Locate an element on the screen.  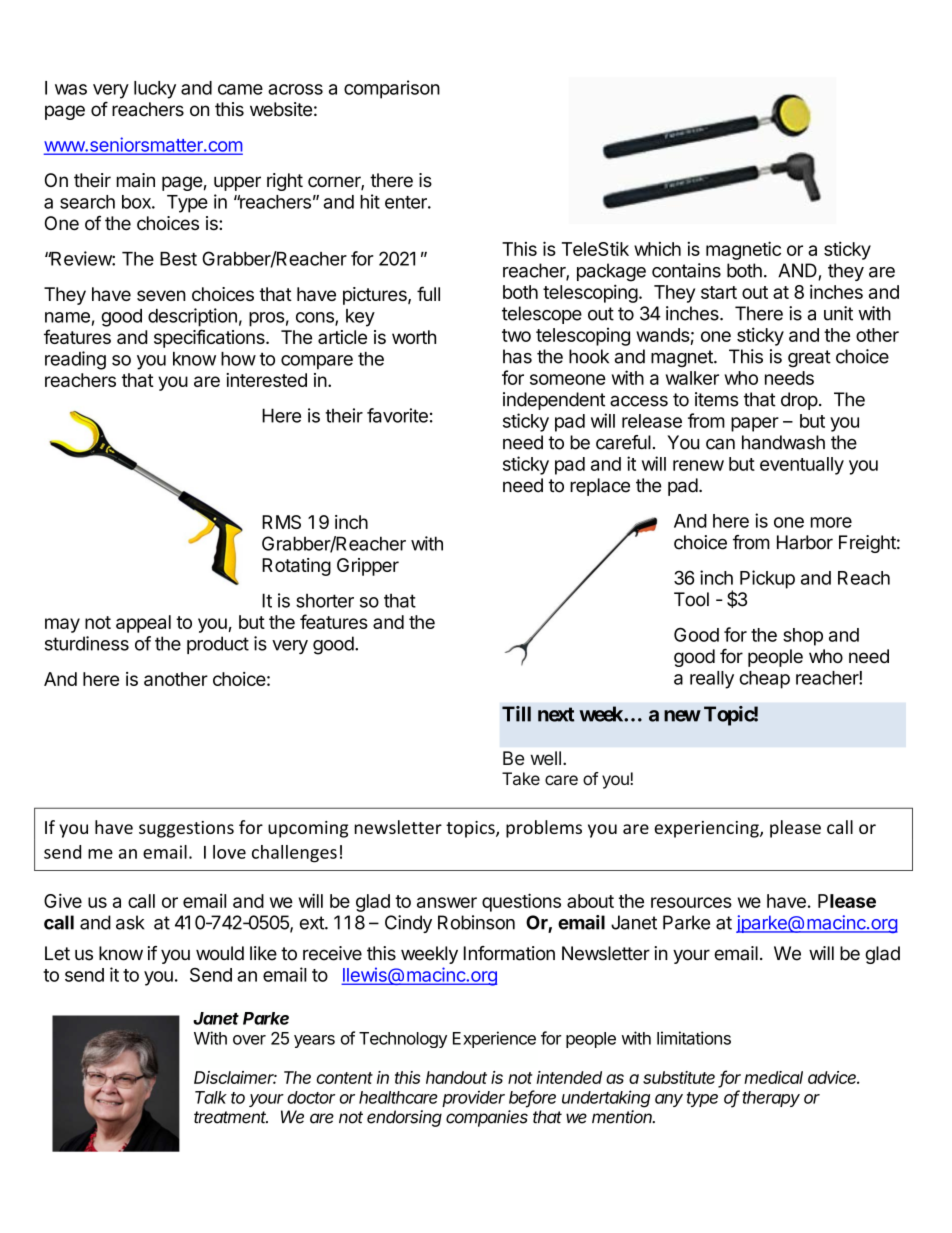
lucky is located at coordinates (155, 90).
